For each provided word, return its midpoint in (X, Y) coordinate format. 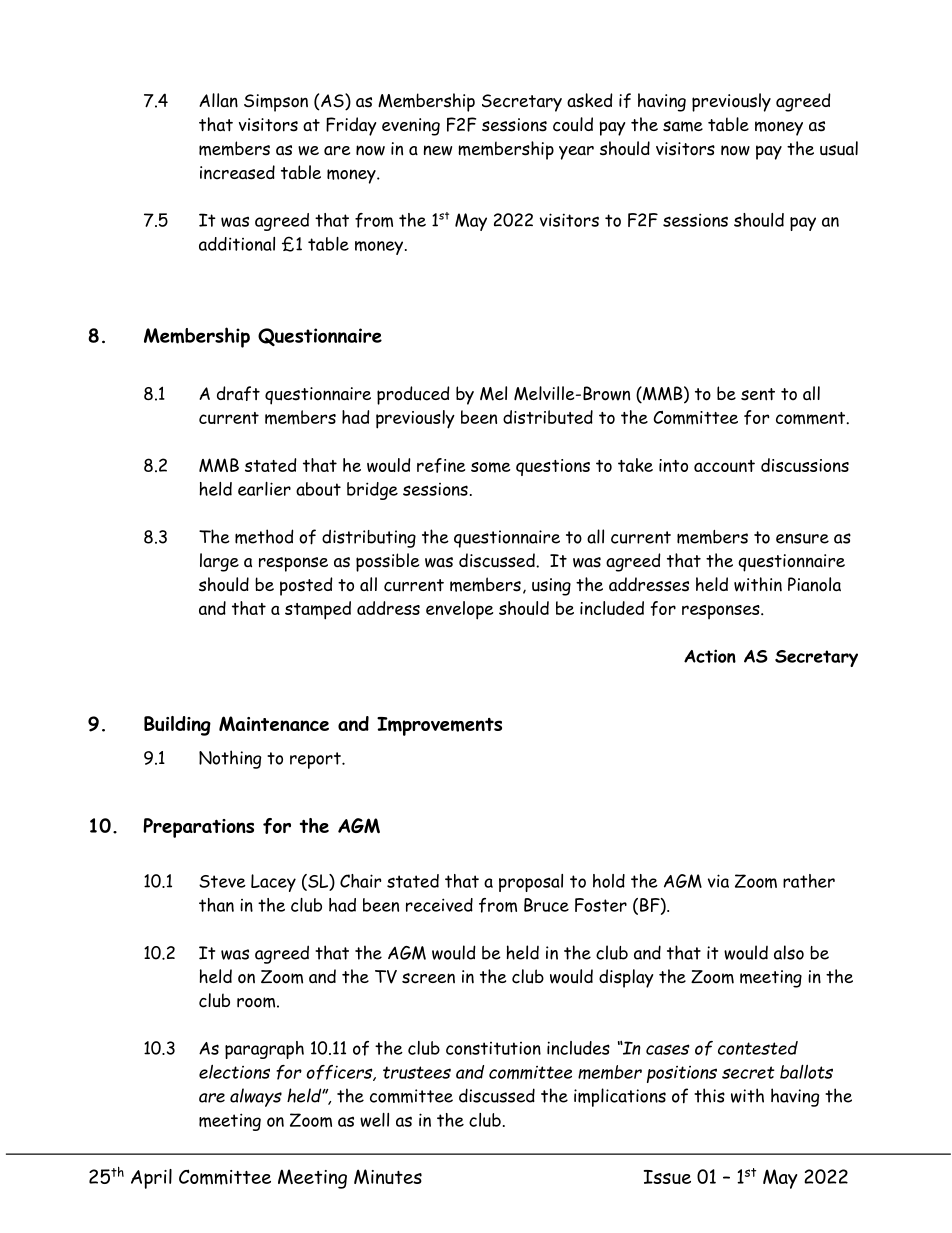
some (491, 467)
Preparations (198, 828)
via (718, 881)
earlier (264, 489)
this (709, 1095)
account (724, 466)
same (683, 126)
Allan (218, 100)
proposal (531, 883)
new (437, 150)
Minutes (388, 1176)
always (256, 1097)
